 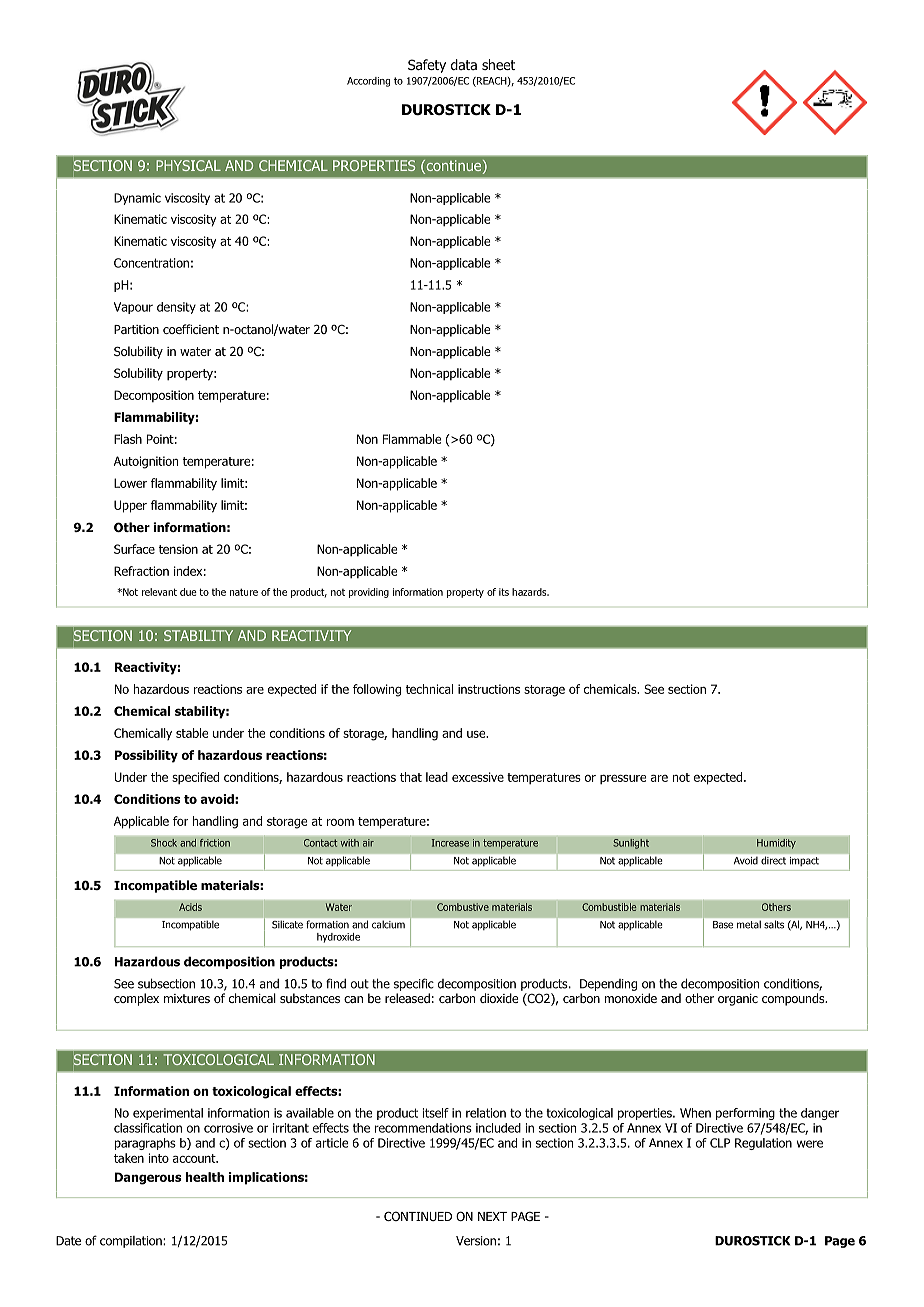 I want to click on providing, so click(x=369, y=593).
